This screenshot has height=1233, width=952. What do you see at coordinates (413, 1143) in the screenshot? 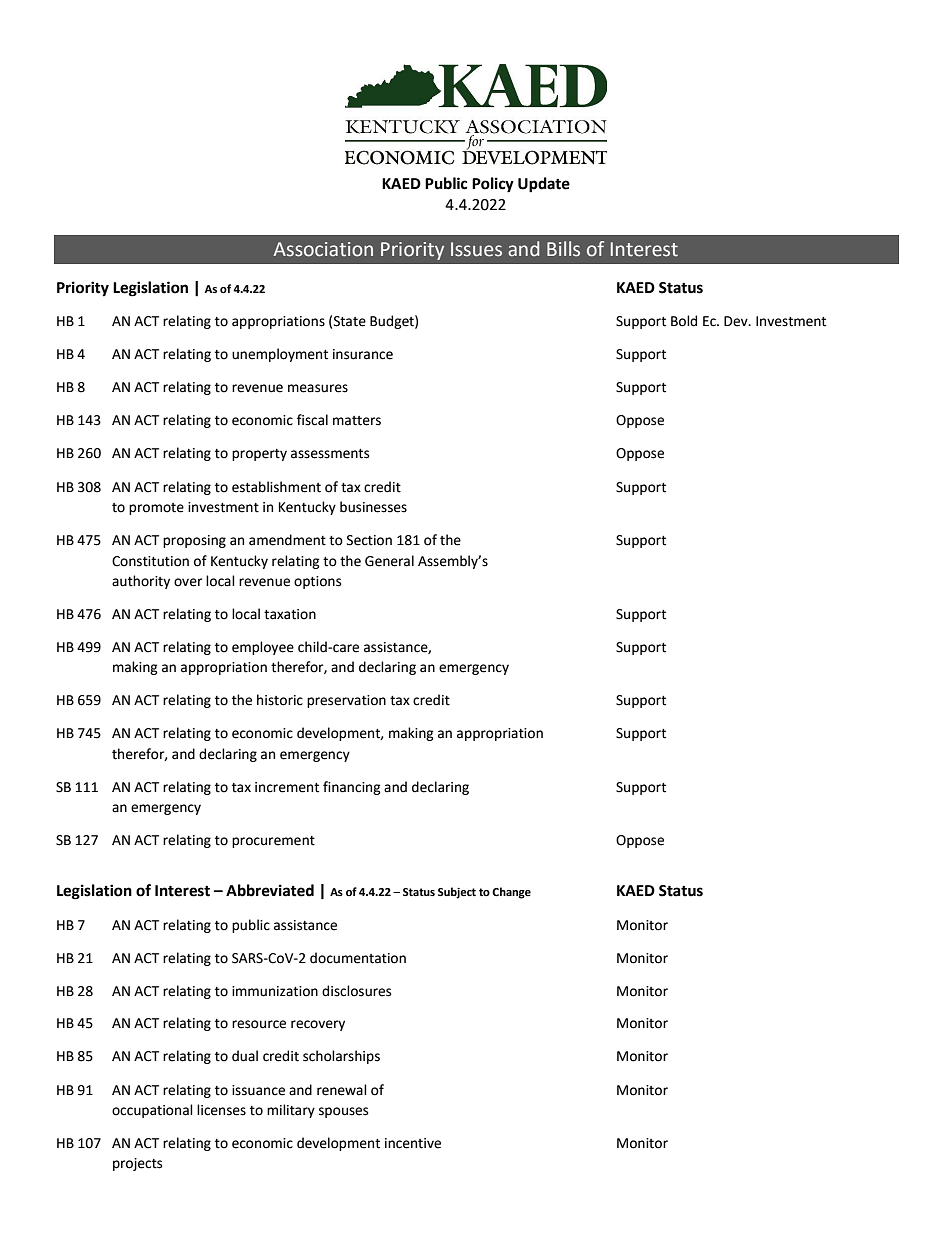
I see `incentive` at bounding box center [413, 1143].
